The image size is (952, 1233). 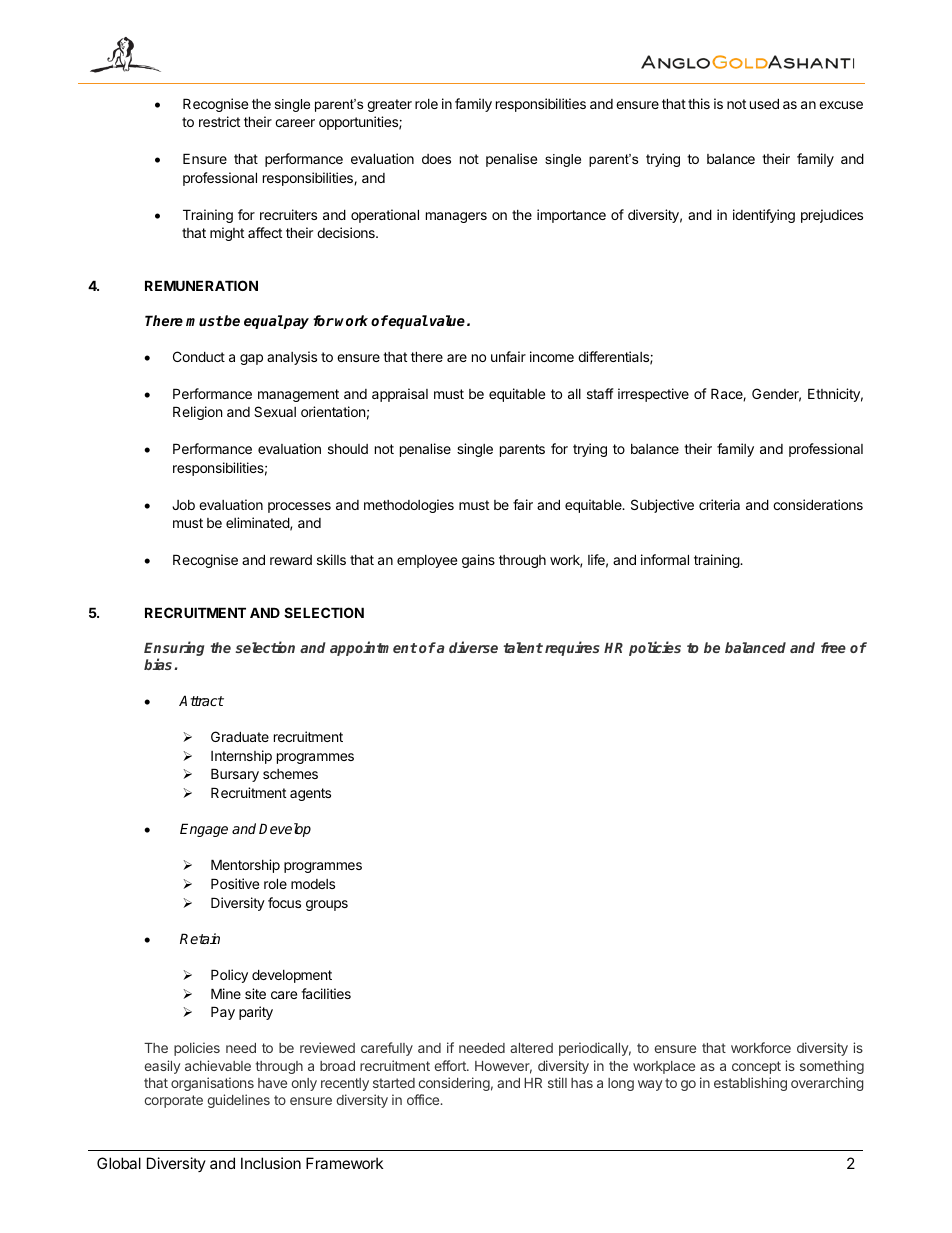 What do you see at coordinates (219, 121) in the page?
I see `restrict` at bounding box center [219, 121].
